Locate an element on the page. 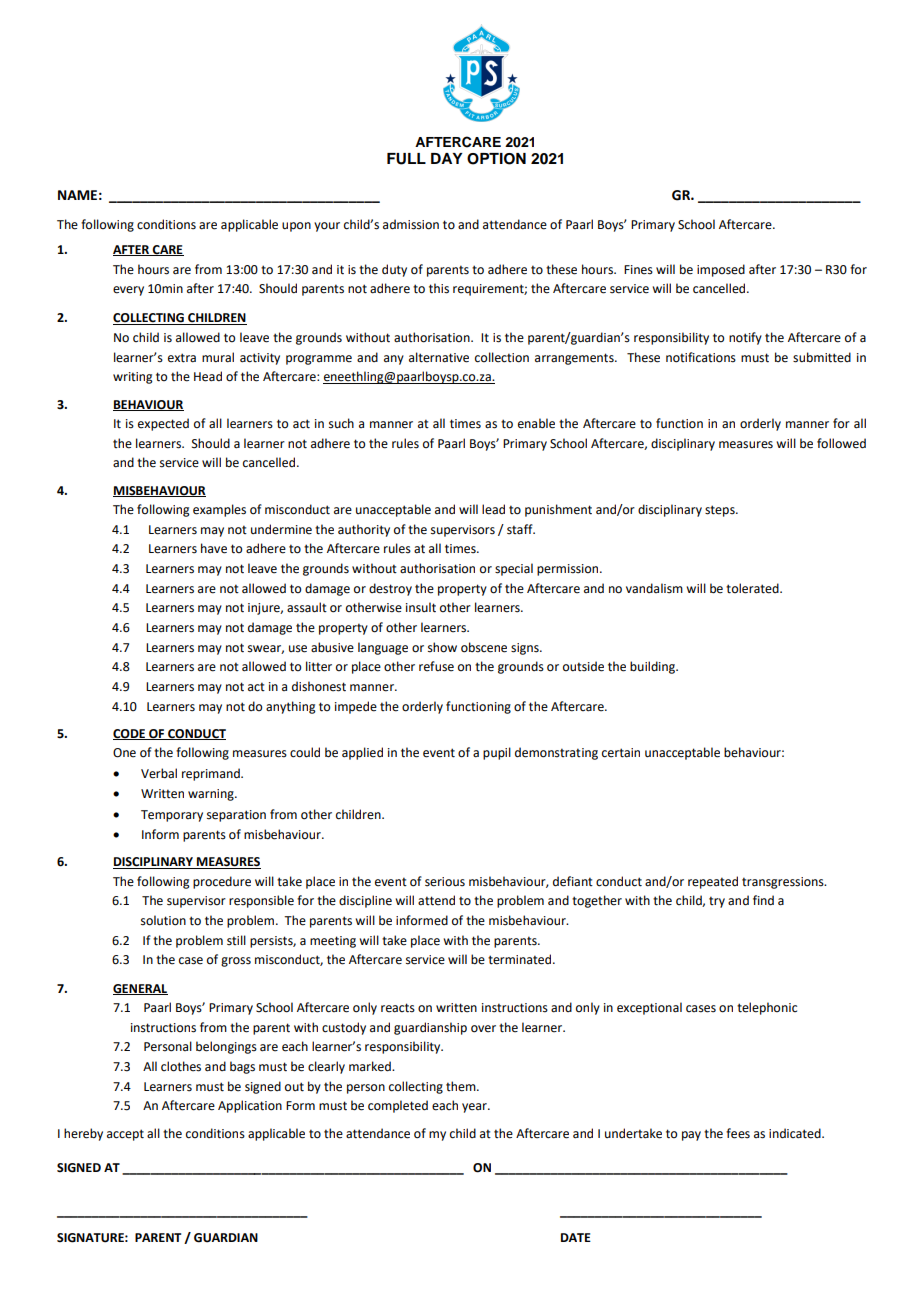 This document has width=924, height=1308. terminated is located at coordinates (521, 959).
